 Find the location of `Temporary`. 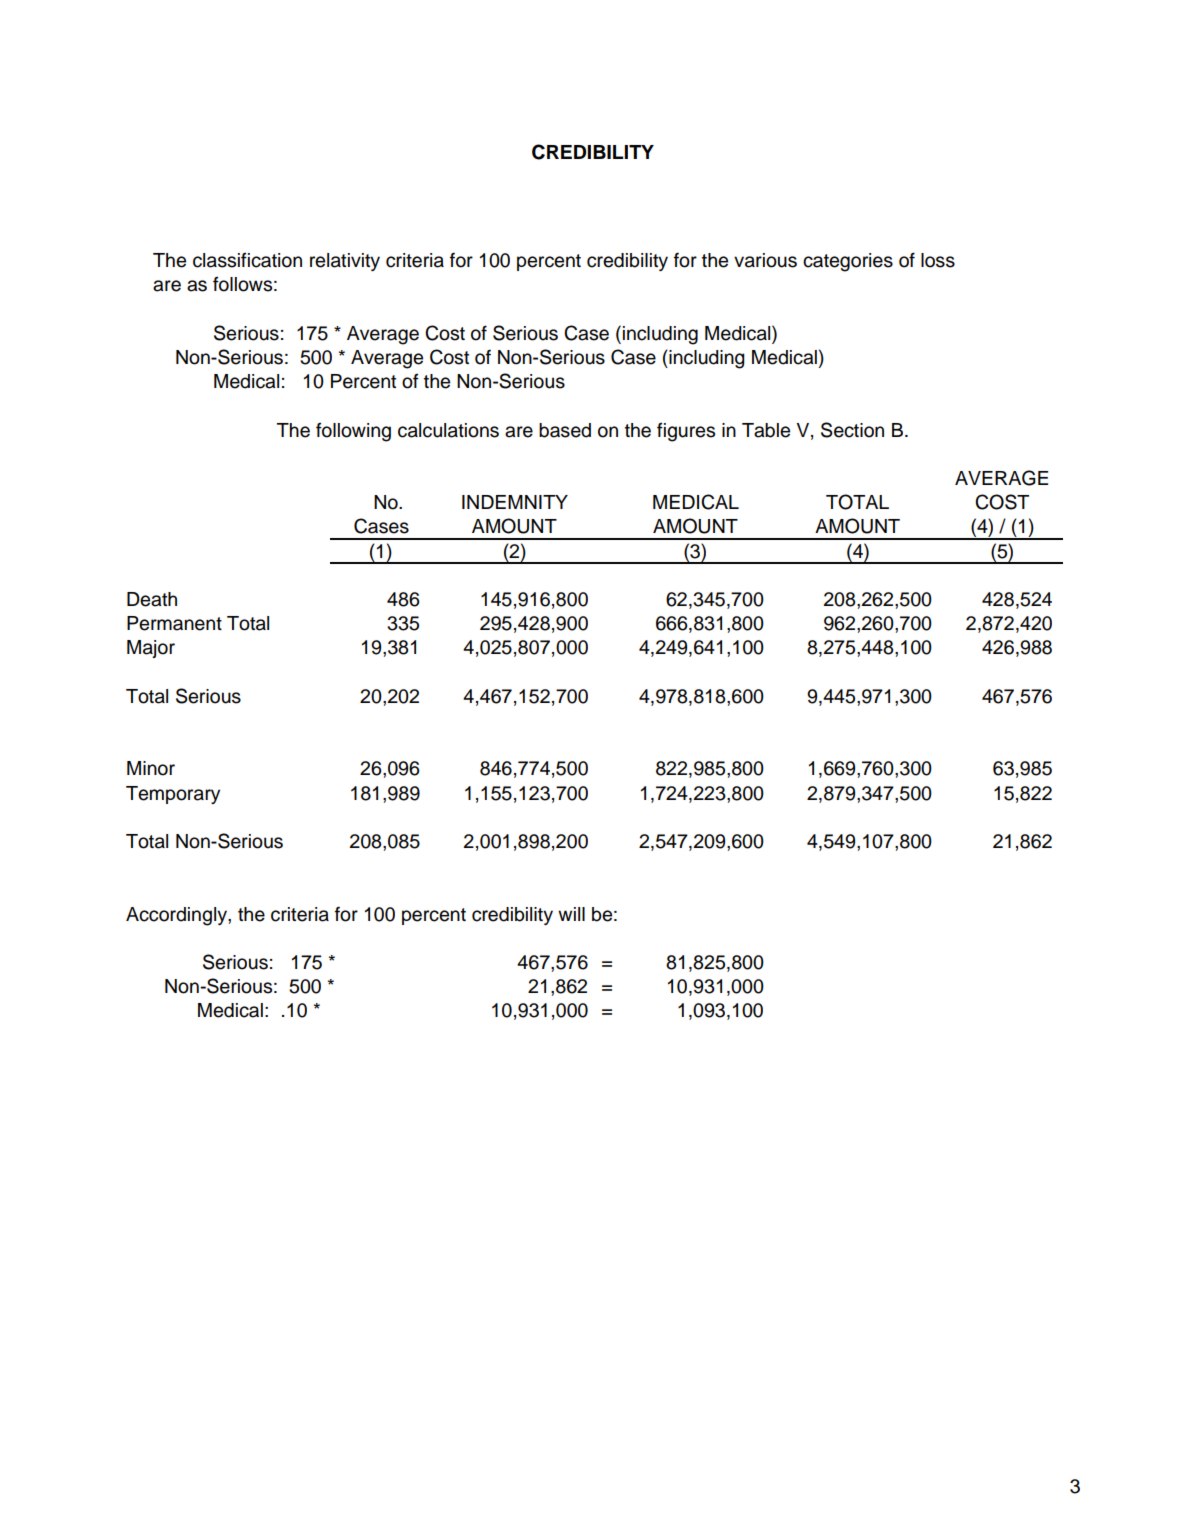

Temporary is located at coordinates (173, 795).
